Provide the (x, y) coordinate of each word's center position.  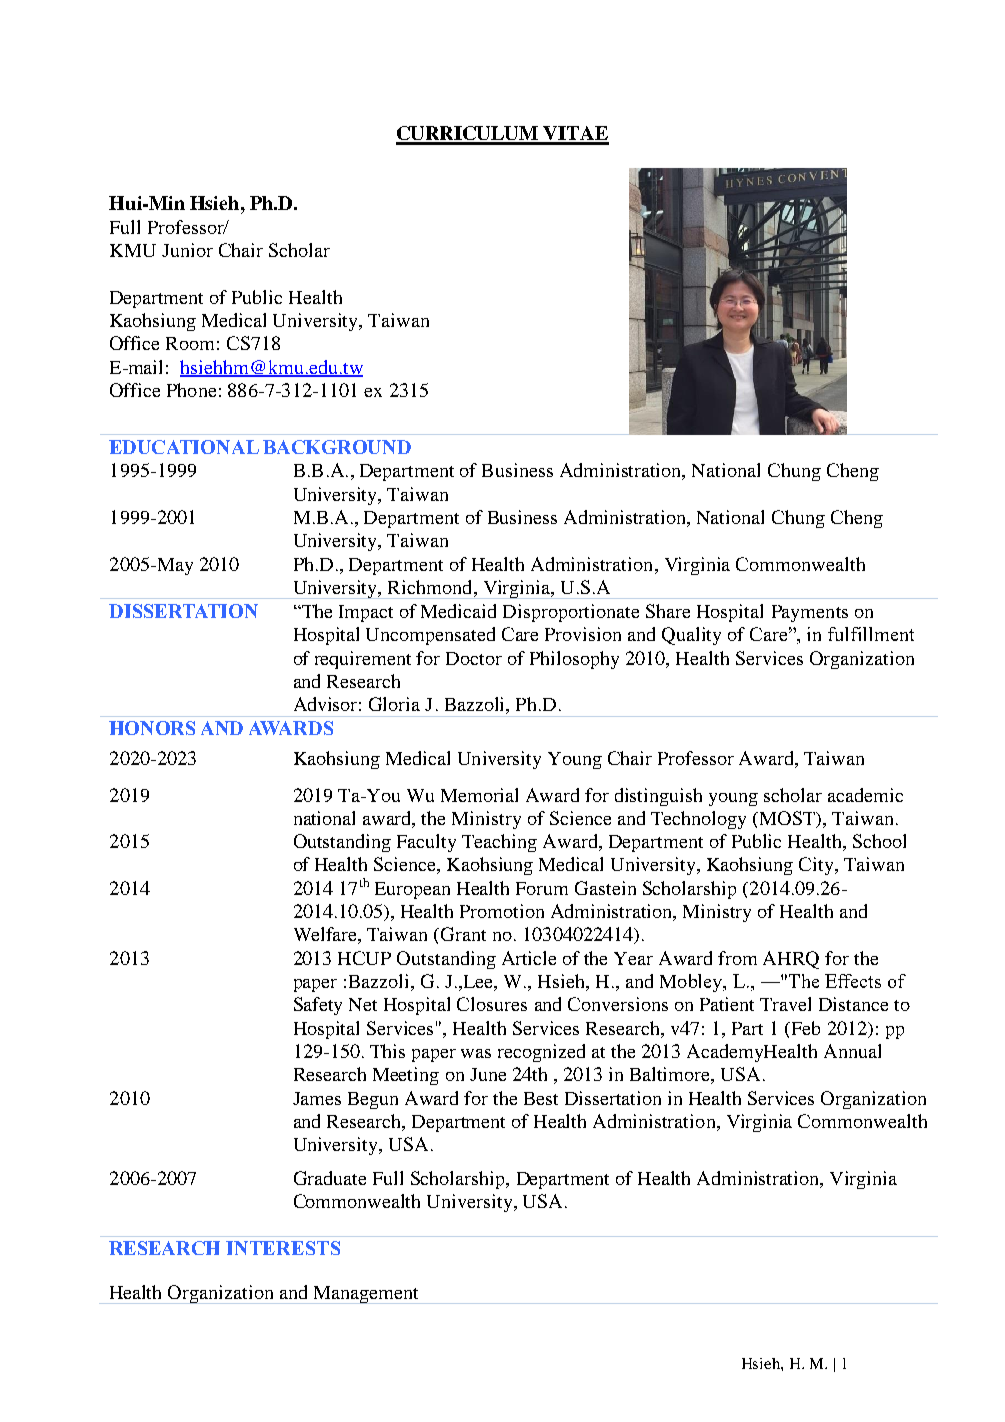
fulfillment (871, 634)
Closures (492, 1004)
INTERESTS (283, 1248)
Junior (187, 250)
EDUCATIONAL (184, 447)
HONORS (152, 728)
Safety (318, 1006)
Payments (810, 613)
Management (366, 1295)
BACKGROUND (337, 447)
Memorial (479, 795)
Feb (804, 1028)
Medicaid (458, 611)
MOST (789, 819)
